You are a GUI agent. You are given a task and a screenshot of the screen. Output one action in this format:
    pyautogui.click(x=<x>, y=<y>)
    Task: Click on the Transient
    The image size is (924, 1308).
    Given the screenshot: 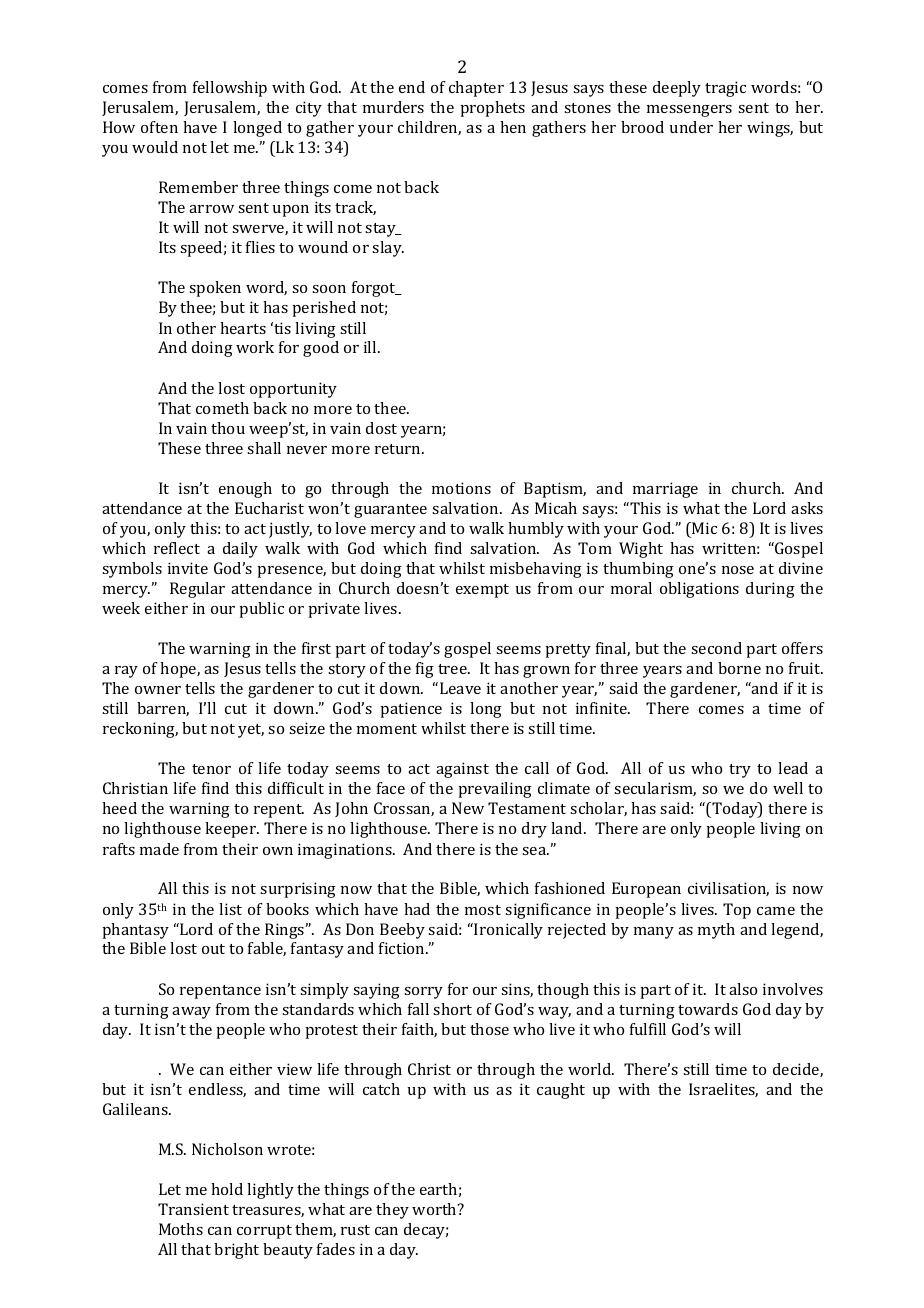 What is the action you would take?
    pyautogui.click(x=193, y=1209)
